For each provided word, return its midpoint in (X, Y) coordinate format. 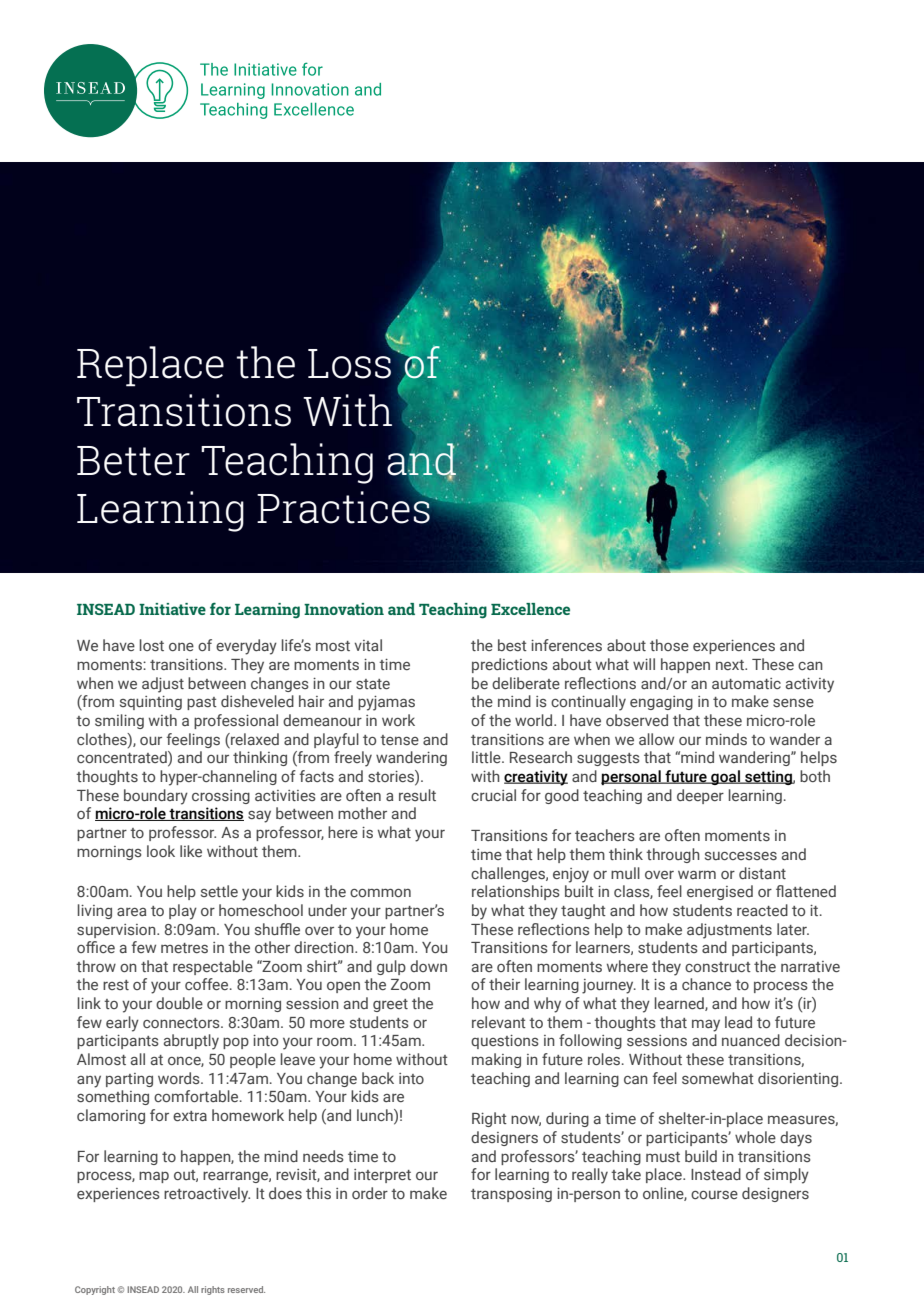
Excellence (530, 609)
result (417, 795)
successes (741, 856)
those (669, 645)
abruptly (191, 1042)
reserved (246, 1289)
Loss (351, 363)
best (512, 645)
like (191, 851)
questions (505, 1042)
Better (133, 461)
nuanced (751, 1040)
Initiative (172, 609)
